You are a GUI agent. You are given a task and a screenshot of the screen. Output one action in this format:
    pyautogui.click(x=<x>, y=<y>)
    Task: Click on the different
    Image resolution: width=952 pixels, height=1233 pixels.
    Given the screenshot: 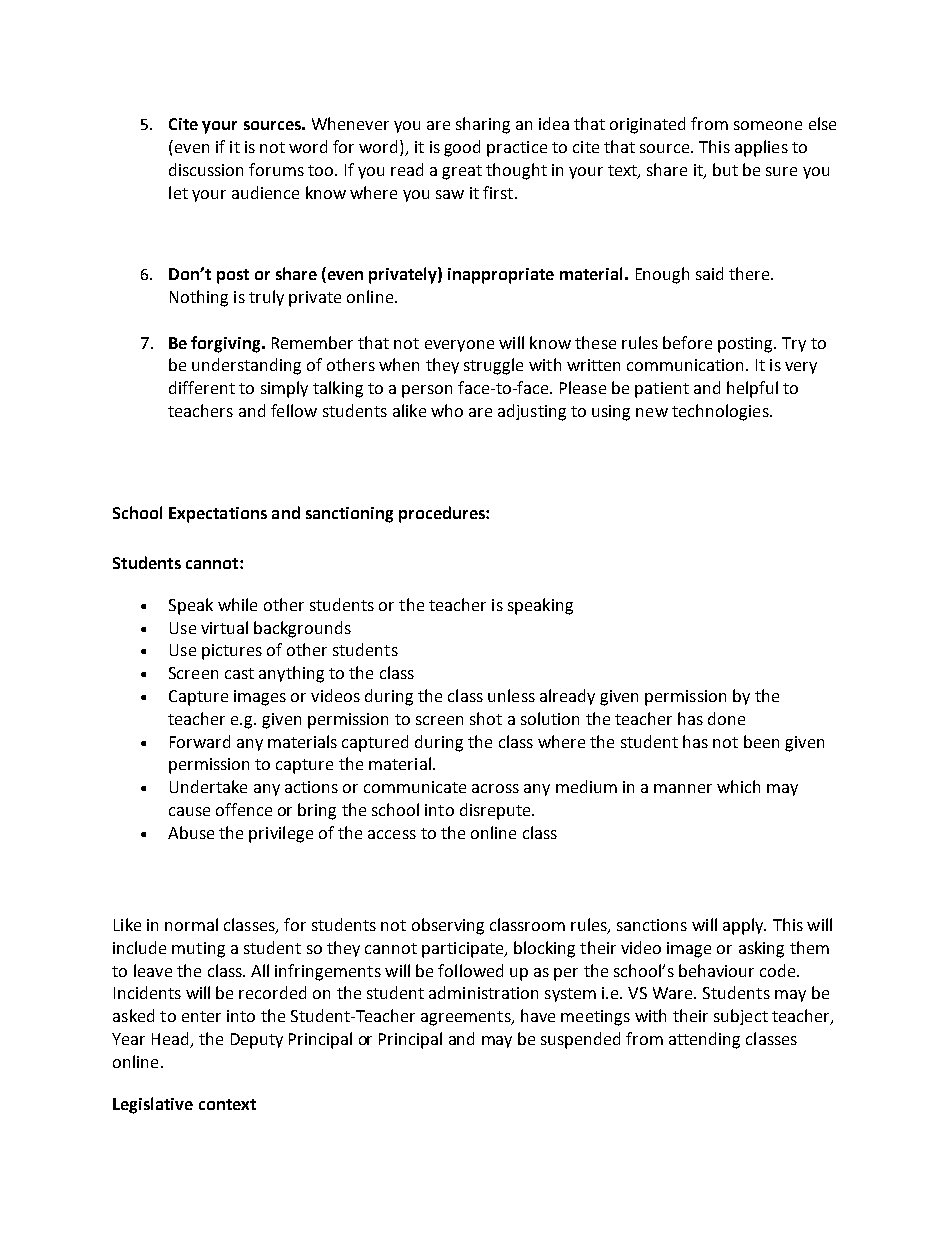 What is the action you would take?
    pyautogui.click(x=202, y=387)
